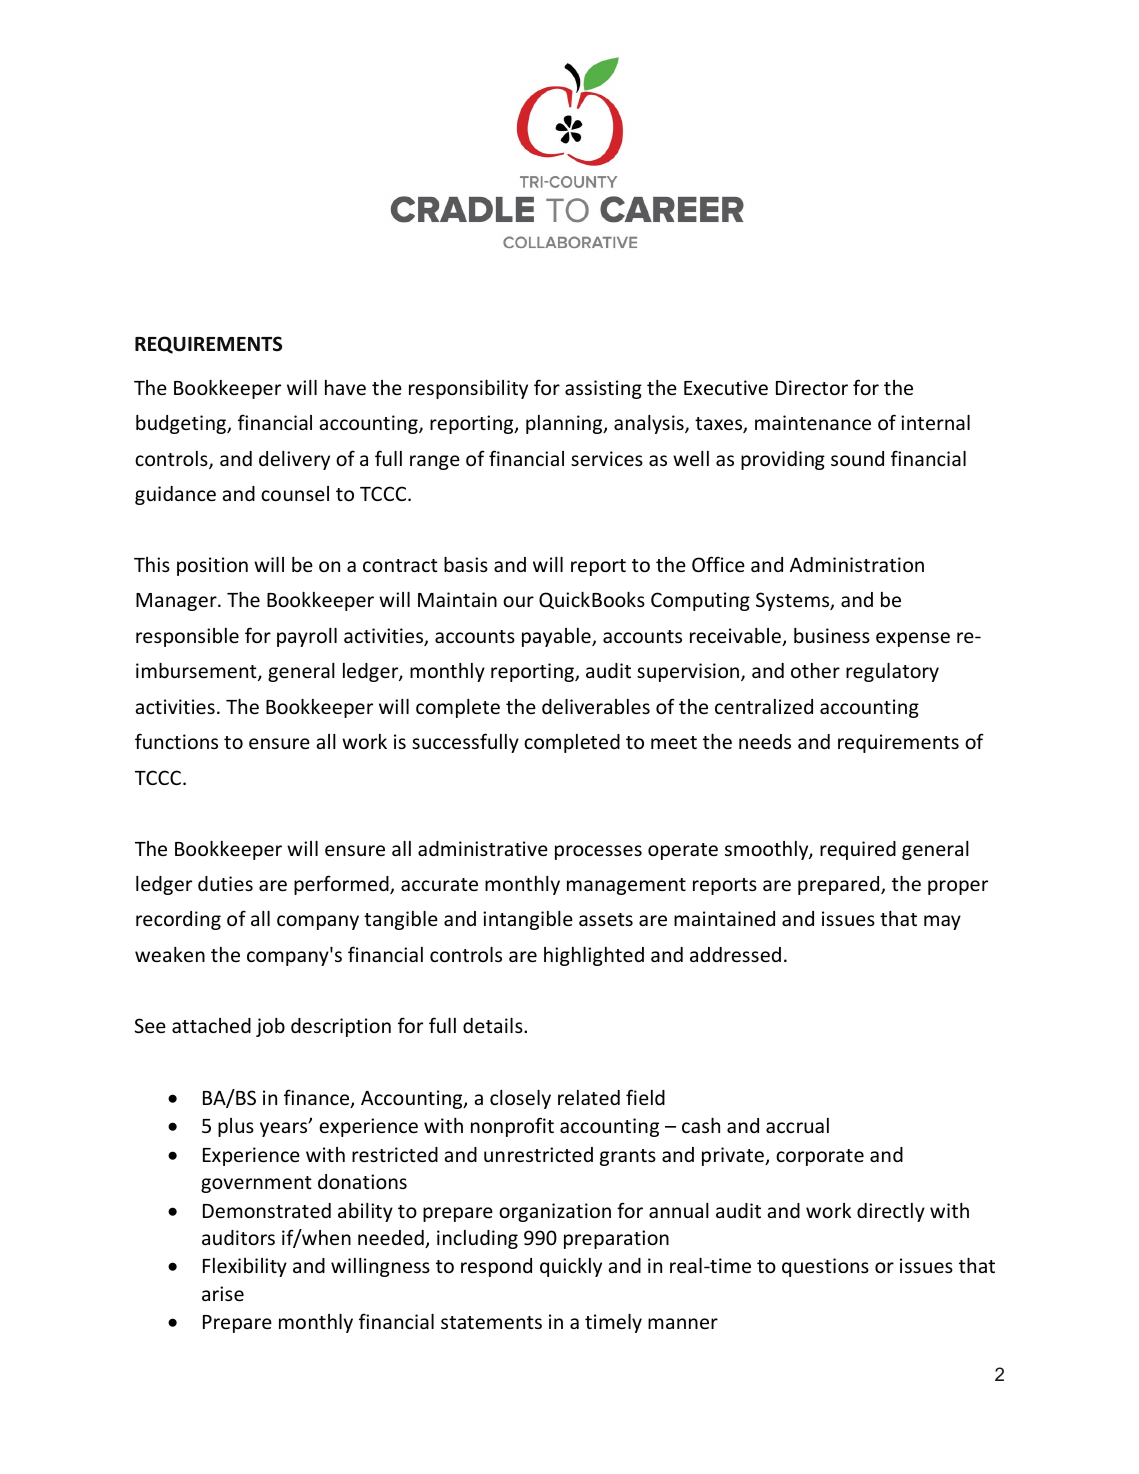 The height and width of the image is (1474, 1139). What do you see at coordinates (565, 424) in the image?
I see `planning` at bounding box center [565, 424].
